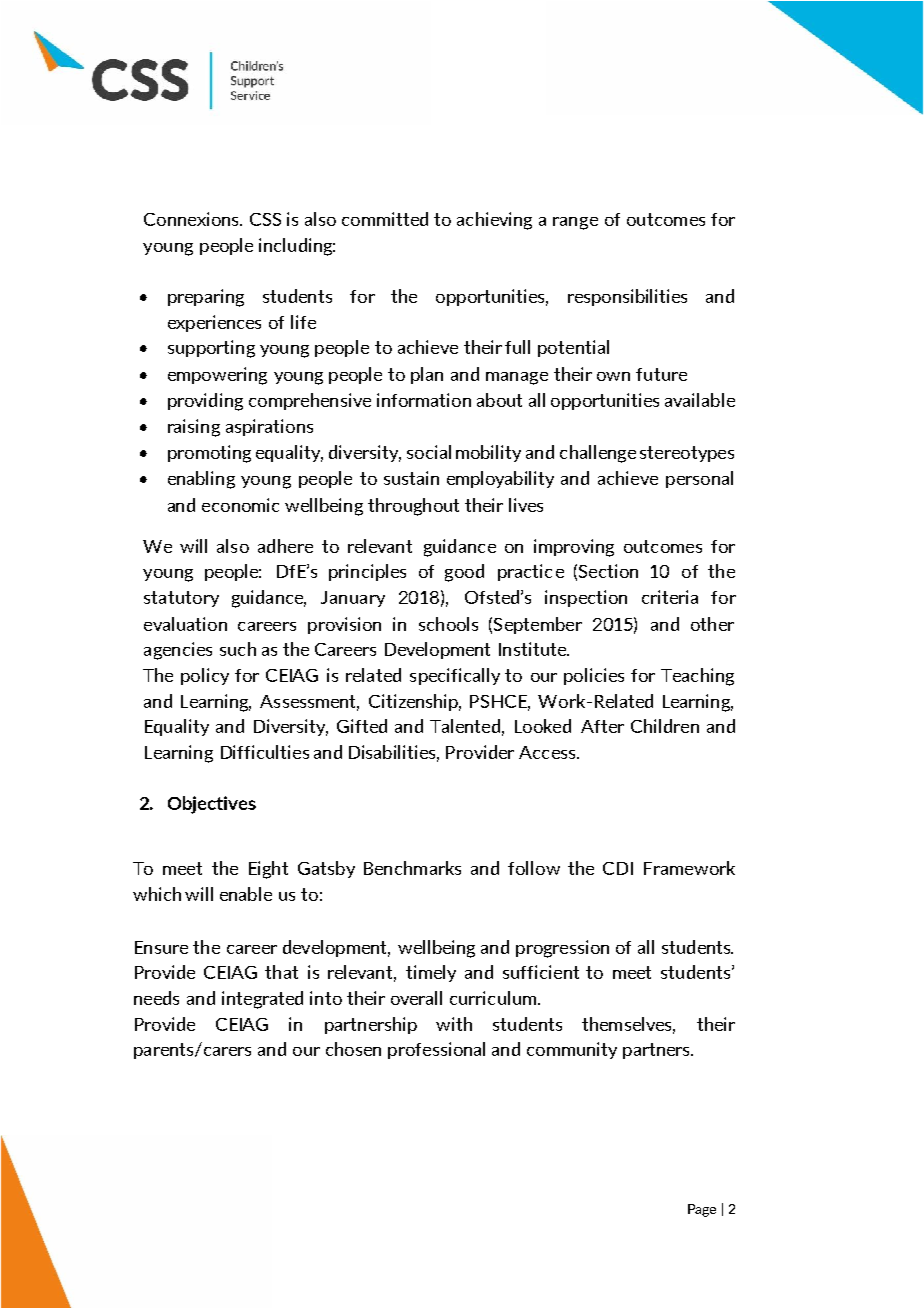 The width and height of the image is (924, 1308). I want to click on committed, so click(385, 219).
